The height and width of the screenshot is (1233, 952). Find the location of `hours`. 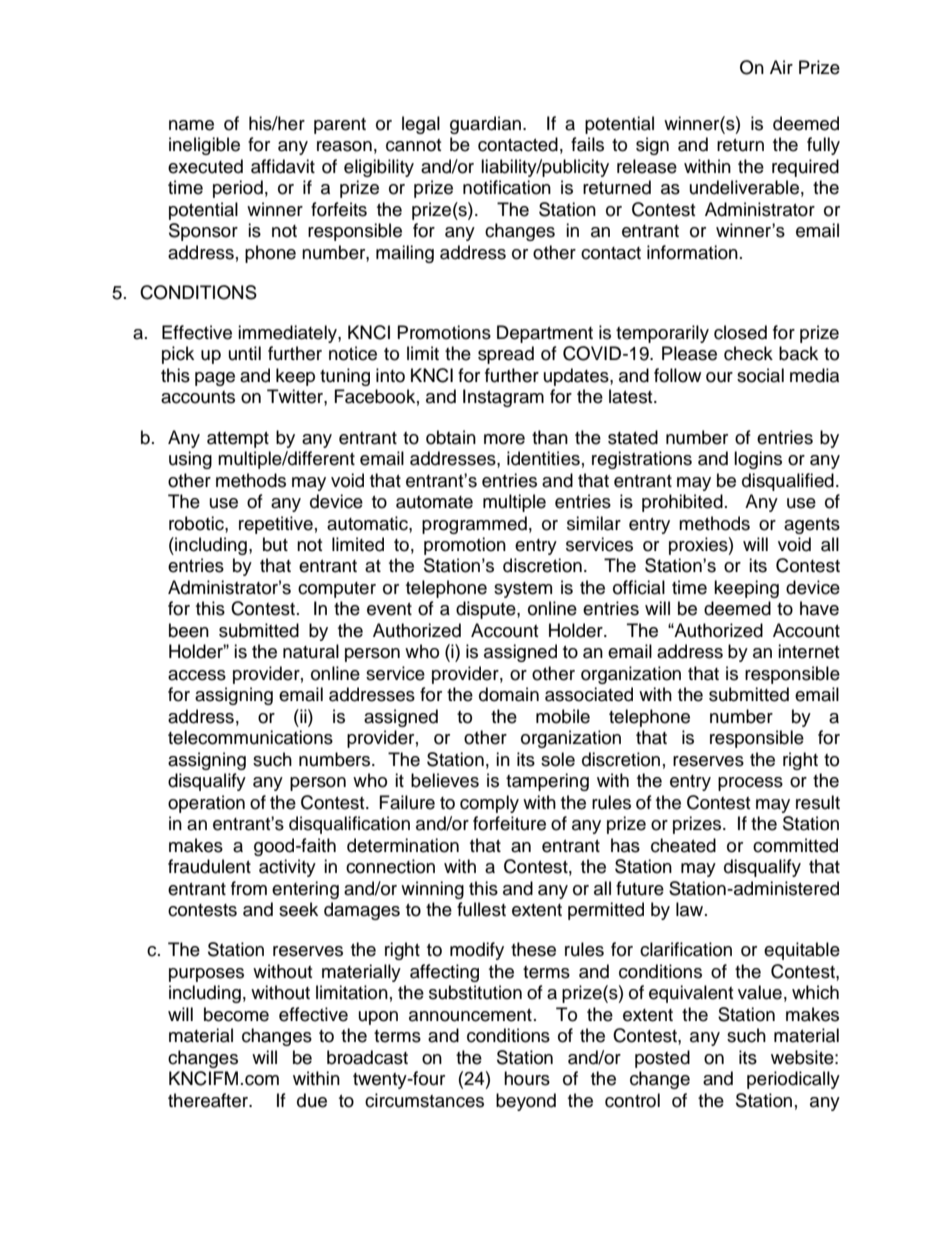

hours is located at coordinates (527, 1078).
